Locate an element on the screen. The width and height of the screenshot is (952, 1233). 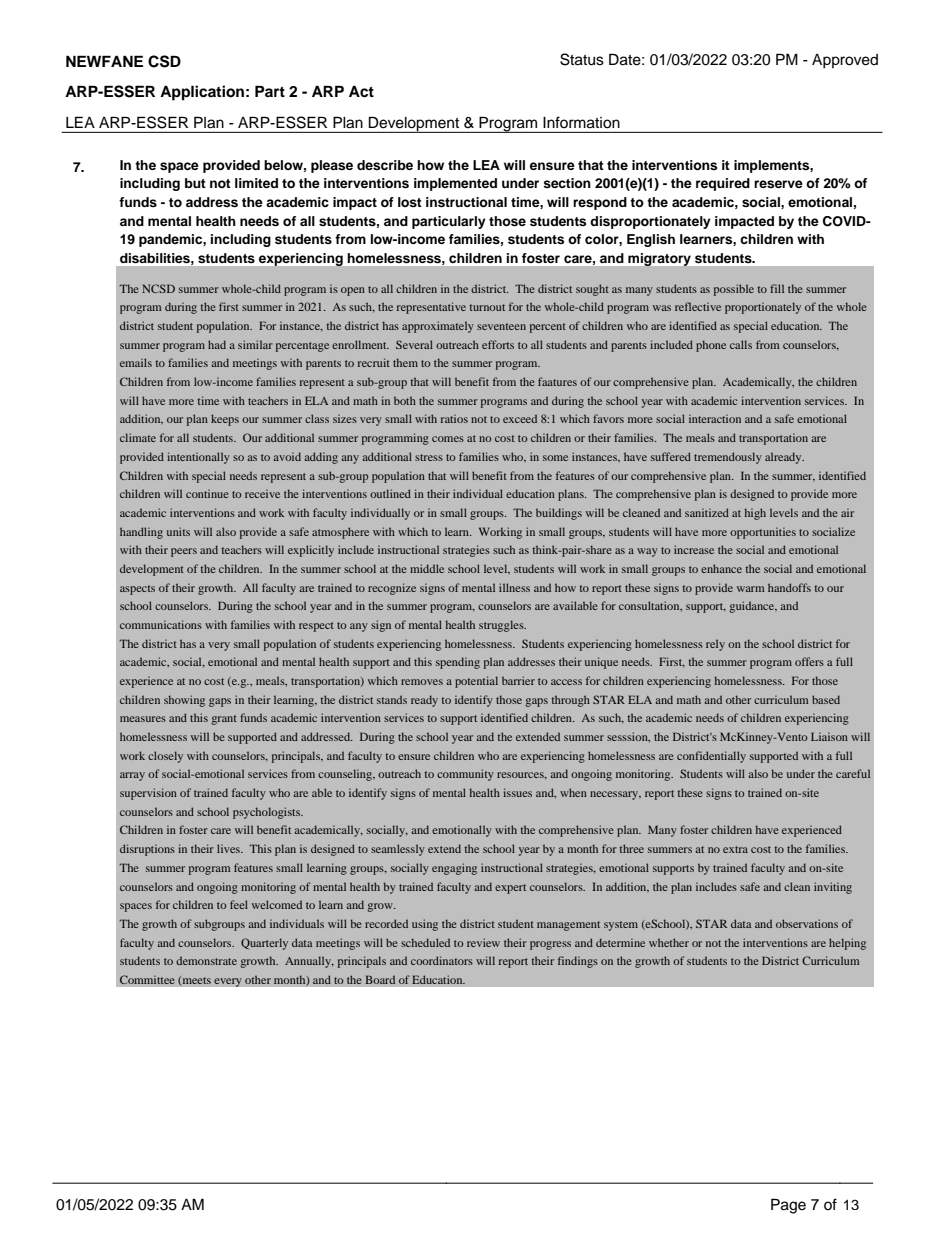
Board is located at coordinates (380, 979).
